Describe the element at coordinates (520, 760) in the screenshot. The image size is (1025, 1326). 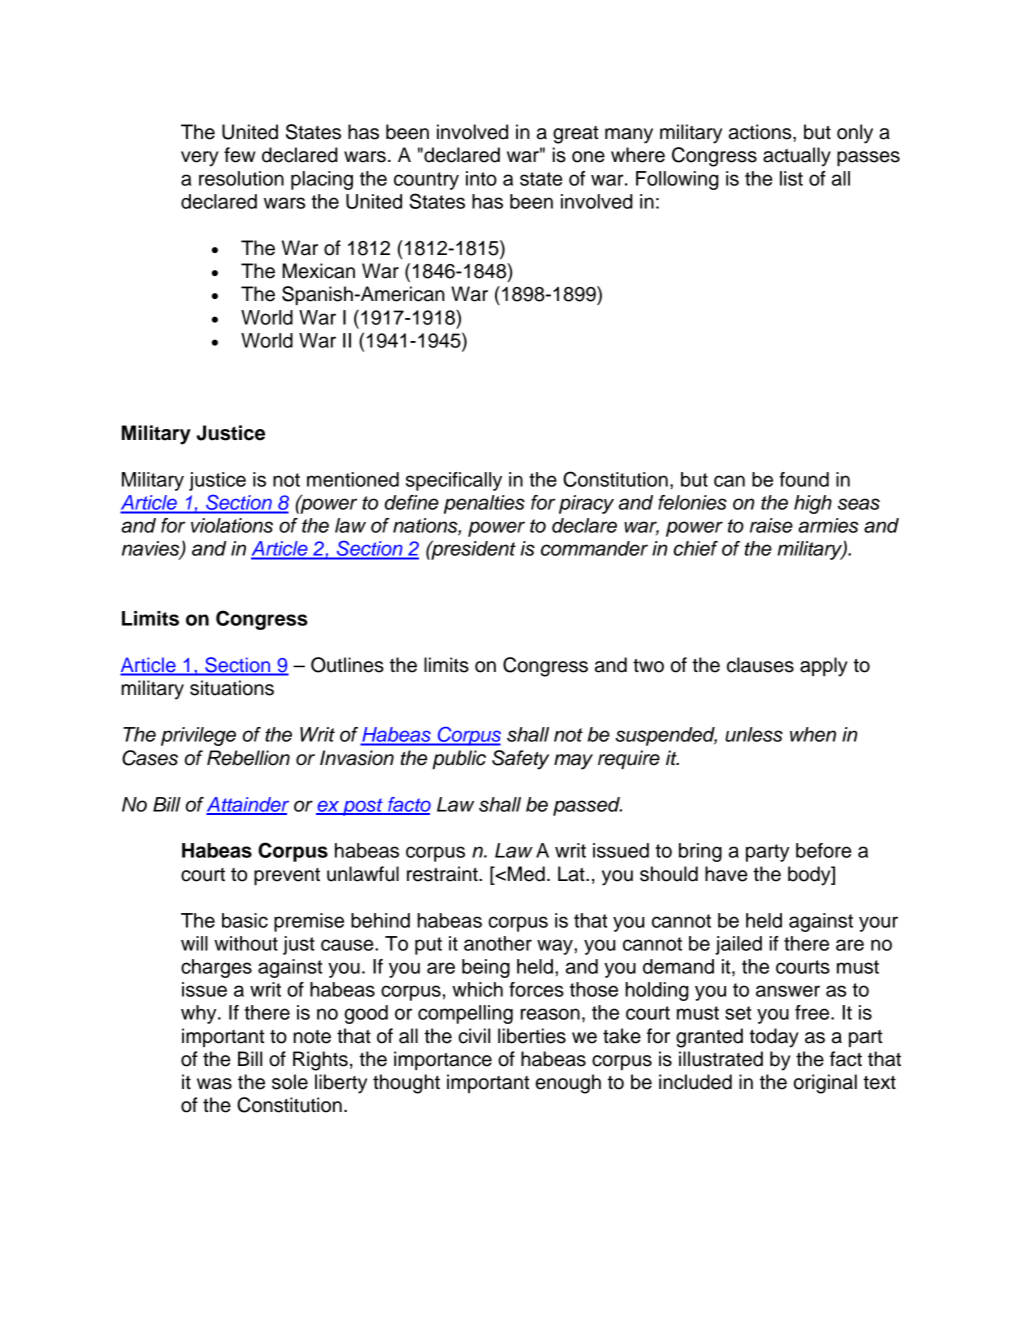
I see `Safety` at that location.
